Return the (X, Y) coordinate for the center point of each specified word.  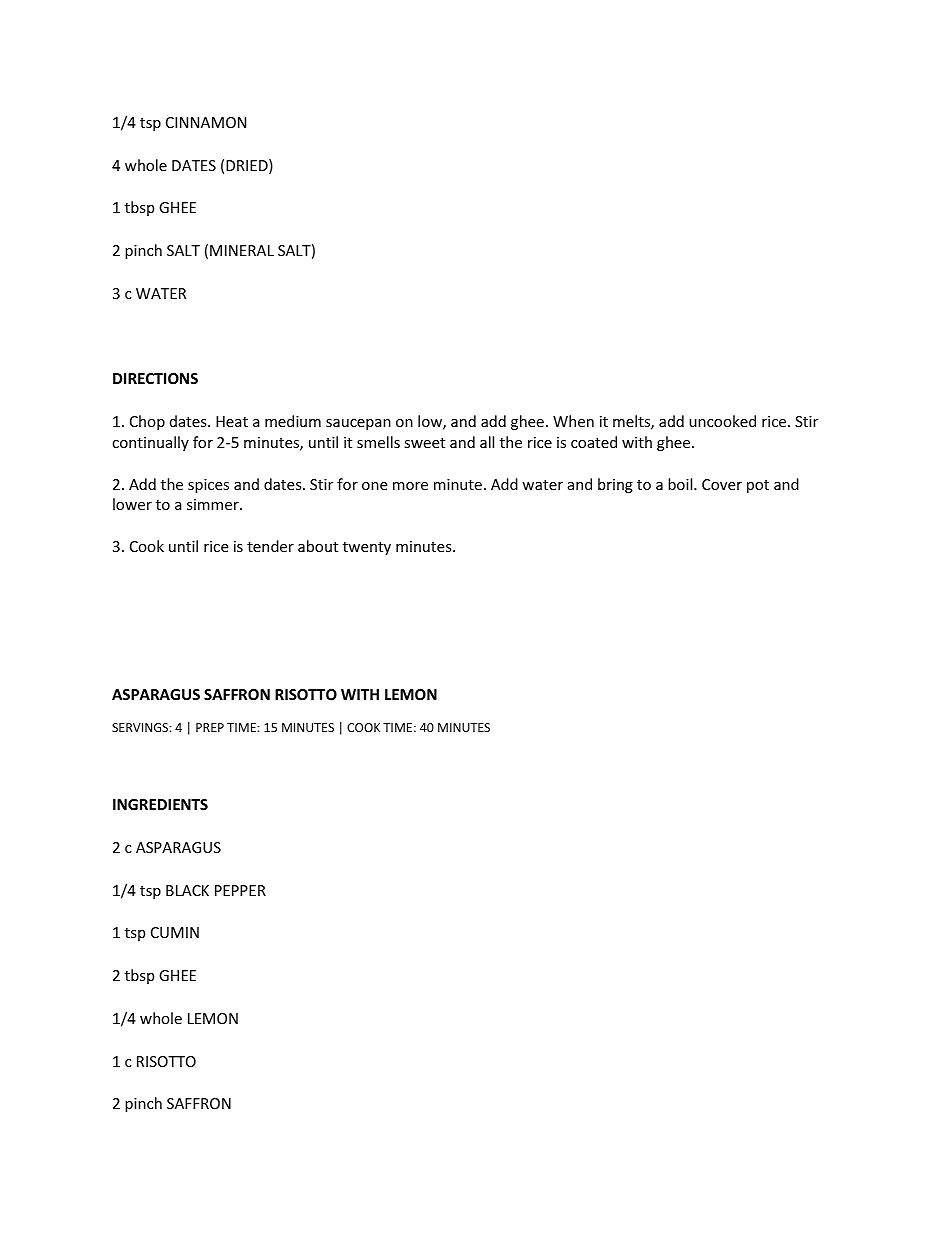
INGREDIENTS (160, 804)
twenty (367, 548)
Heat (232, 421)
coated (594, 442)
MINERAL (242, 250)
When (573, 421)
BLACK (187, 890)
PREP (210, 727)
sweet (424, 443)
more (410, 486)
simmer (214, 504)
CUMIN (175, 932)
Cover (722, 484)
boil (681, 484)
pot (758, 486)
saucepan (358, 424)
